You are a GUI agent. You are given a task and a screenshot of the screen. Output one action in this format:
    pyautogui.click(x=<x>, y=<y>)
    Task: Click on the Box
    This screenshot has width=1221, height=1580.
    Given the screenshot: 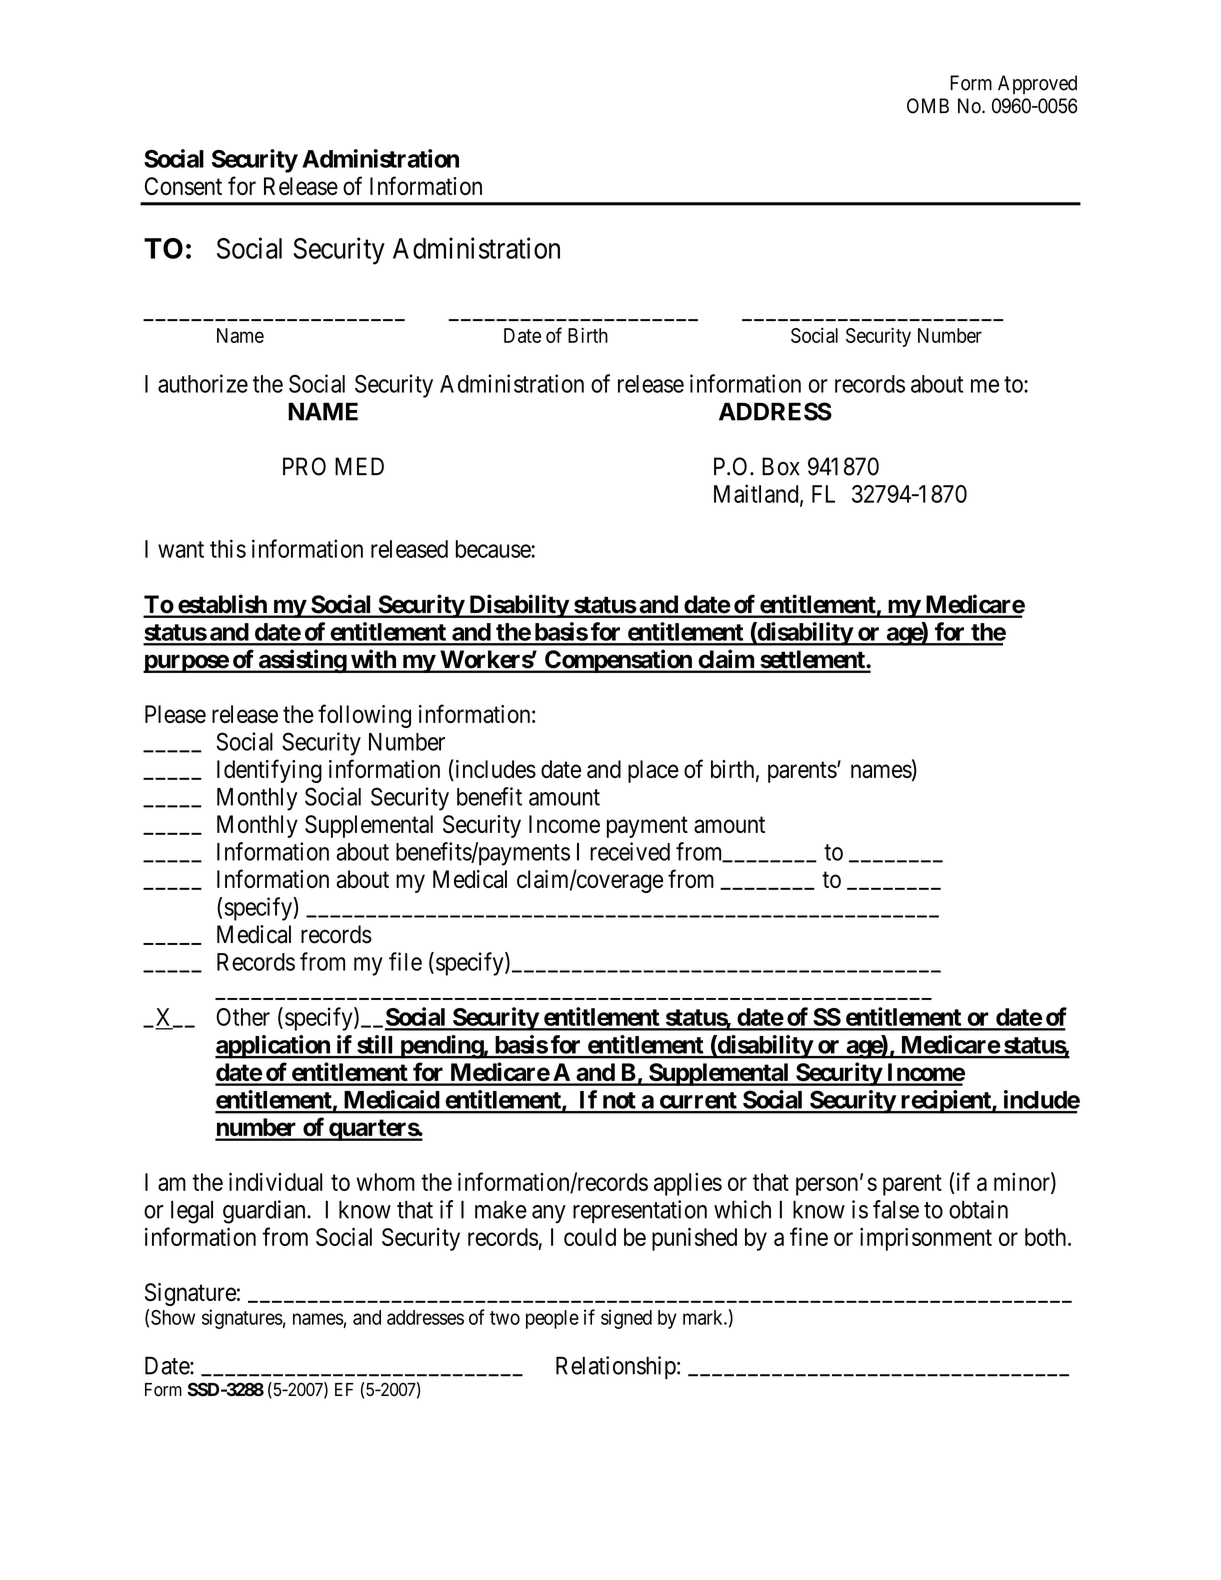 What is the action you would take?
    pyautogui.click(x=781, y=466)
